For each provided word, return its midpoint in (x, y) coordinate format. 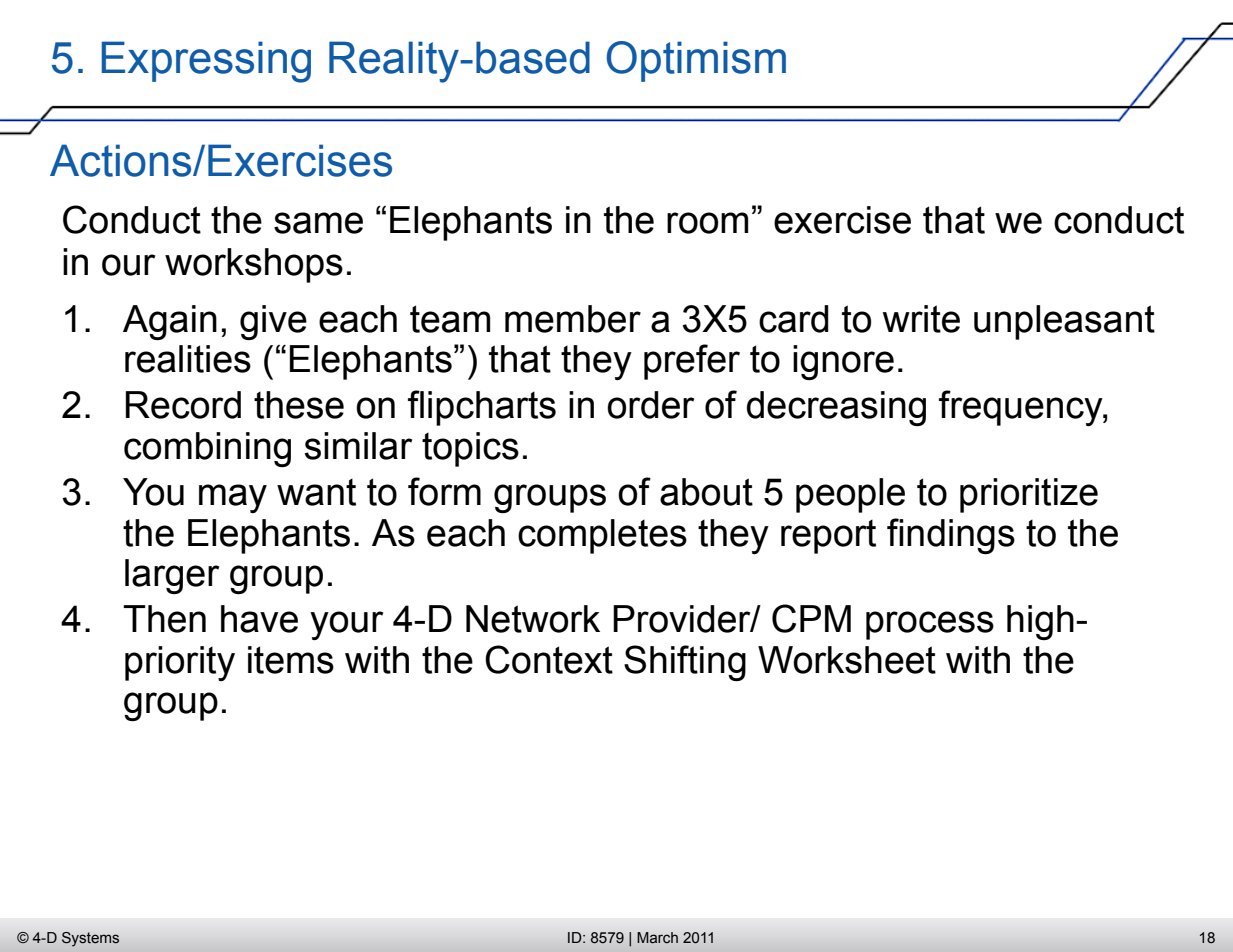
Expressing (206, 62)
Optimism (696, 61)
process (930, 625)
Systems (90, 939)
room (707, 223)
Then (164, 619)
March (657, 938)
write (921, 319)
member (573, 319)
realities (188, 359)
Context (549, 659)
